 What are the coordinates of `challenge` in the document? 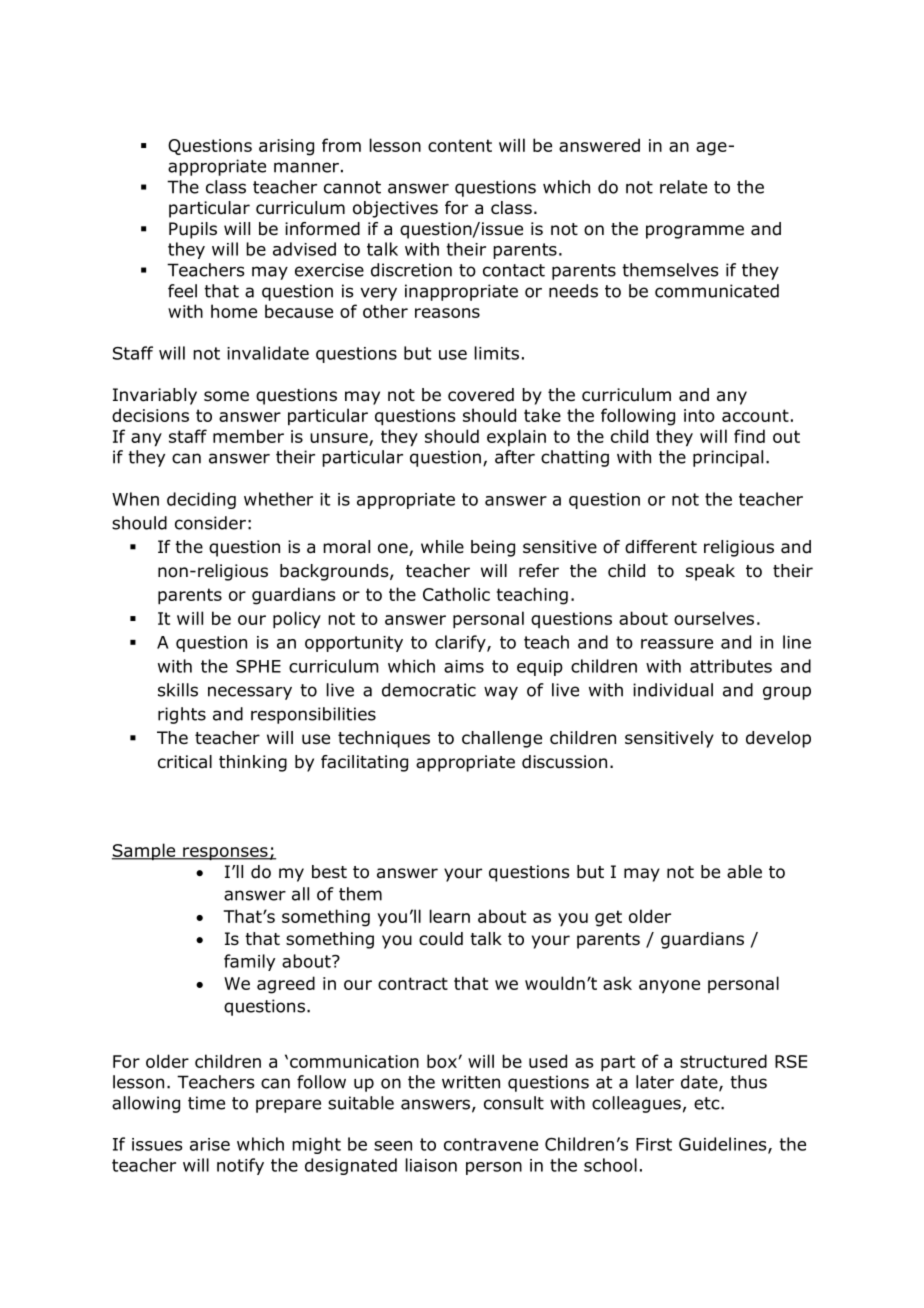 It's located at (502, 739).
